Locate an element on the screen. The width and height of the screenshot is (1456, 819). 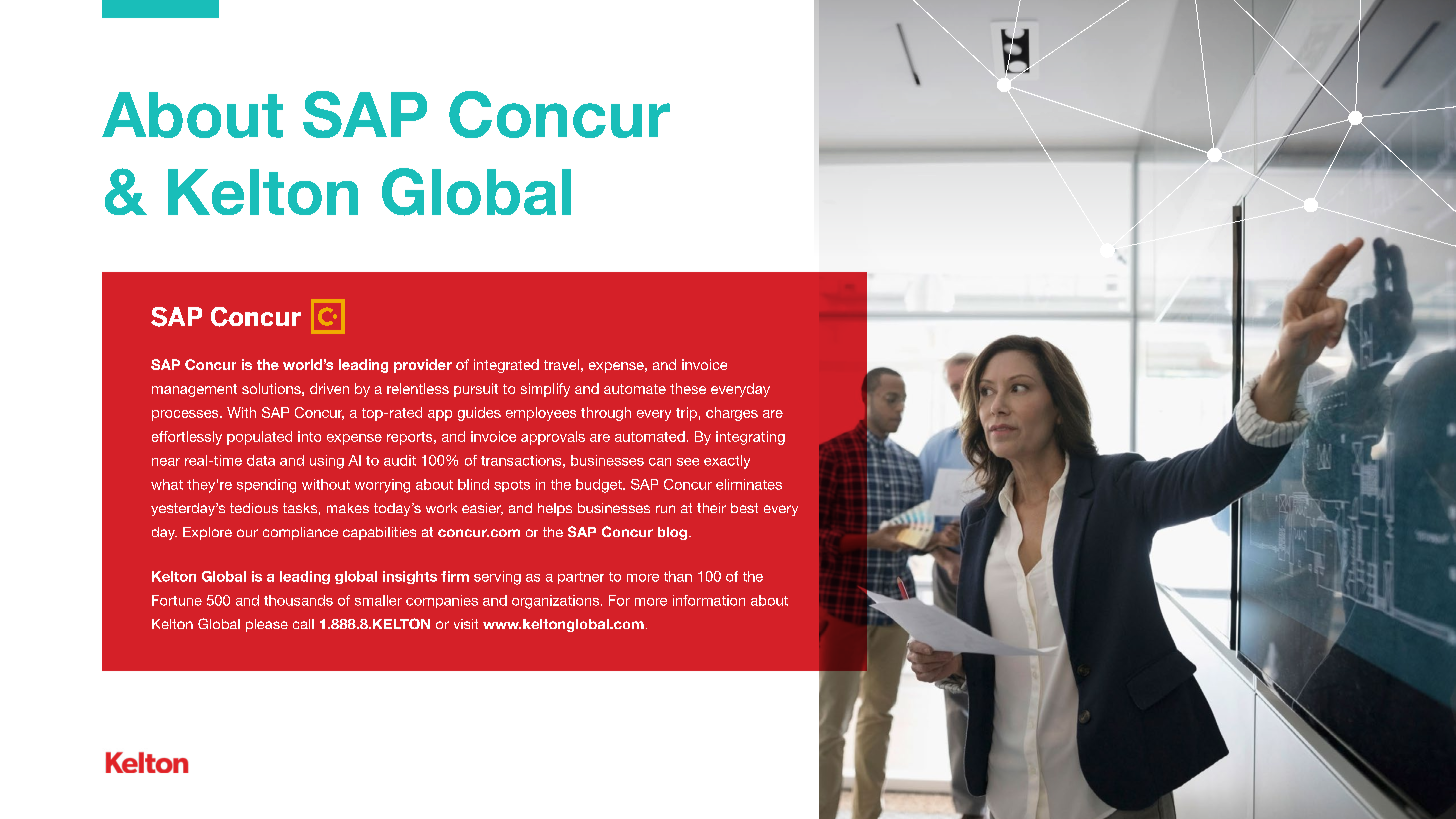
integrating is located at coordinates (750, 438).
